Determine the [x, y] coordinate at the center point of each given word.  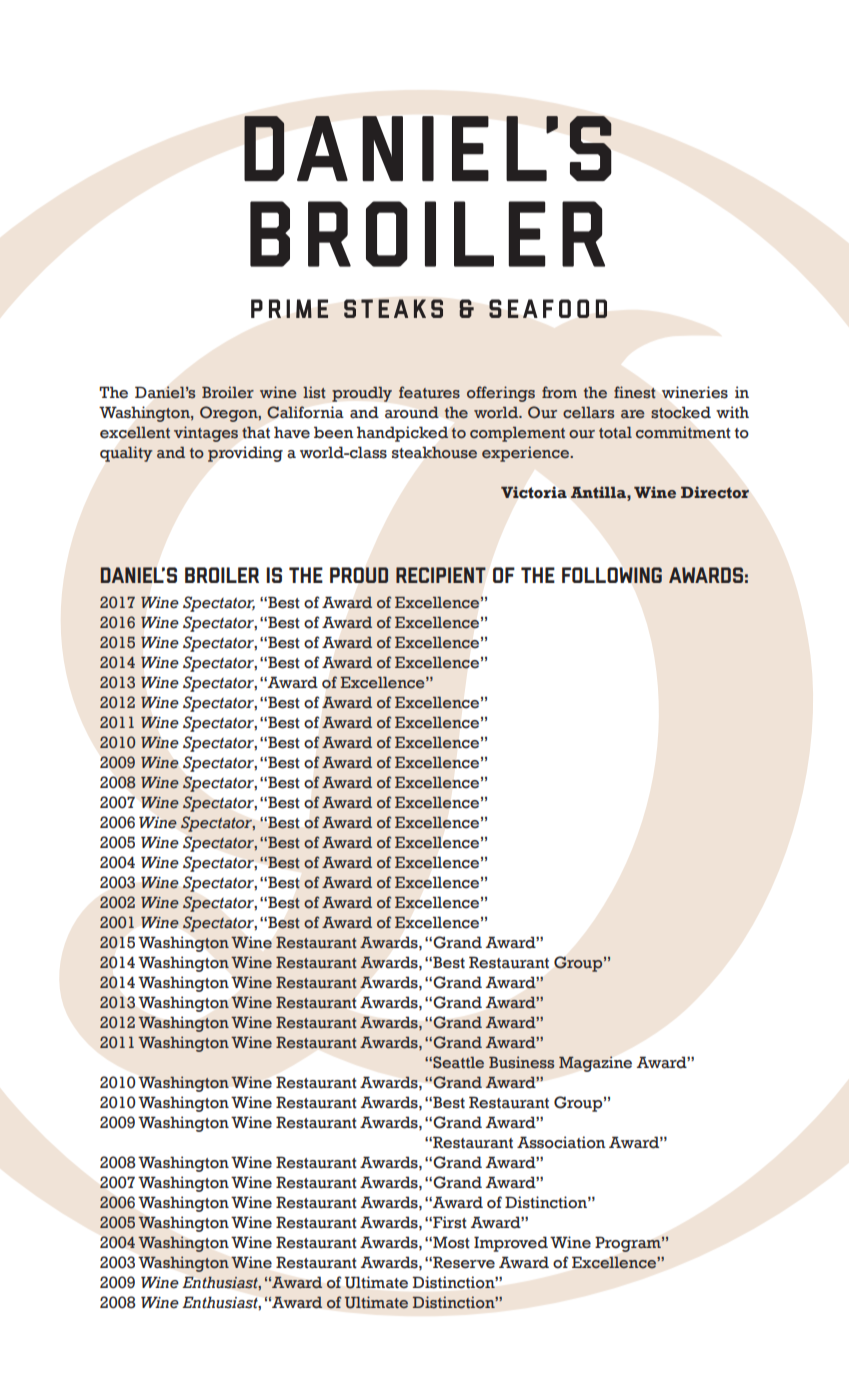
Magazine [595, 1064]
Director [715, 492]
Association [561, 1142]
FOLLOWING [612, 575]
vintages [206, 434]
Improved [511, 1244]
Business [521, 1062]
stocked [681, 413]
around [412, 412]
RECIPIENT [441, 575]
